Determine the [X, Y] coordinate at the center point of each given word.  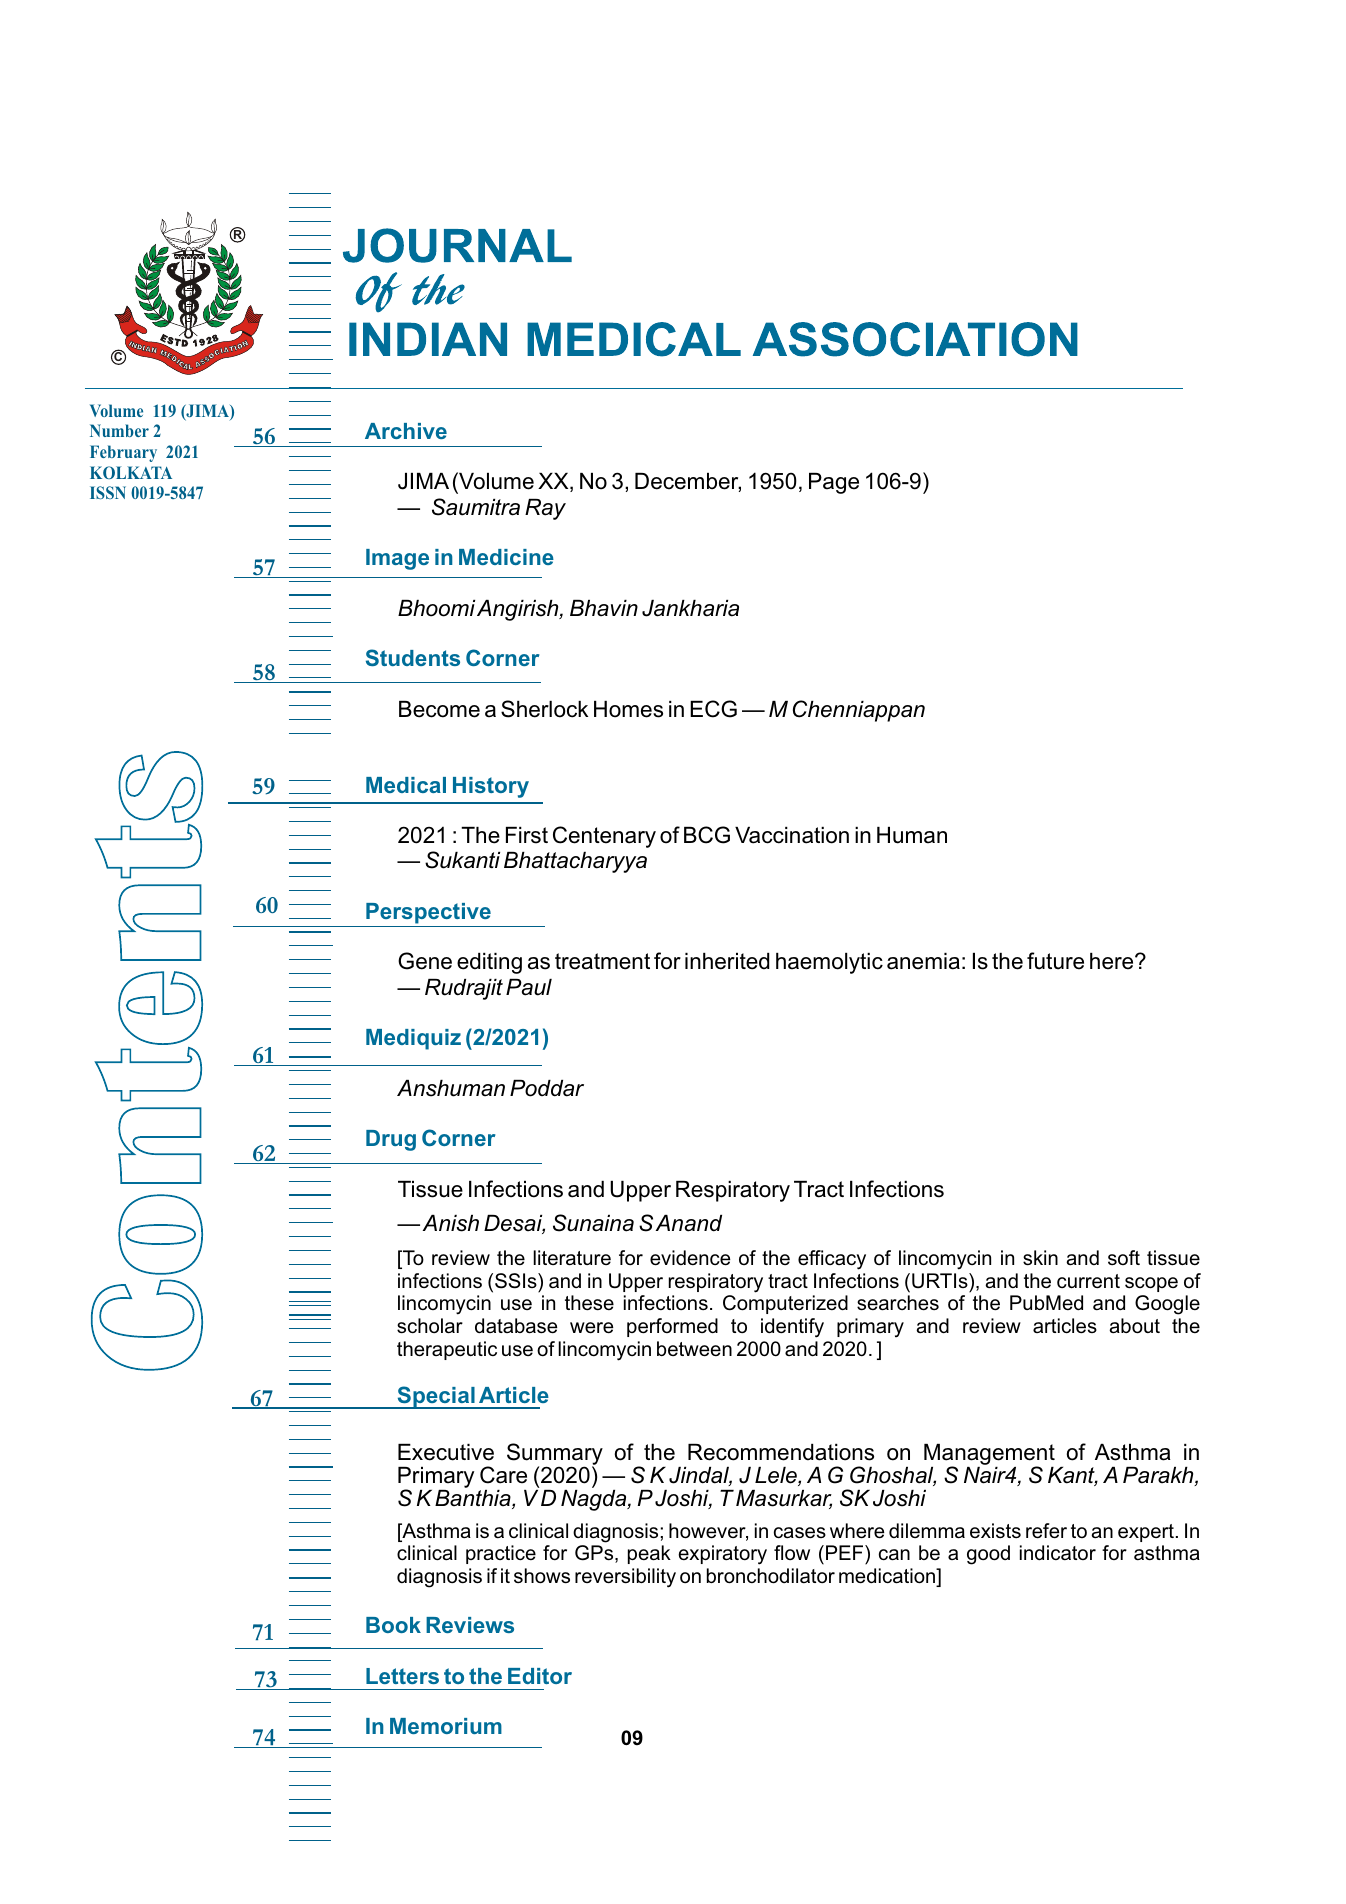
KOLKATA [131, 472]
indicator [1058, 1552]
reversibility [625, 1578]
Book [393, 1625]
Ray [545, 509]
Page [834, 483]
